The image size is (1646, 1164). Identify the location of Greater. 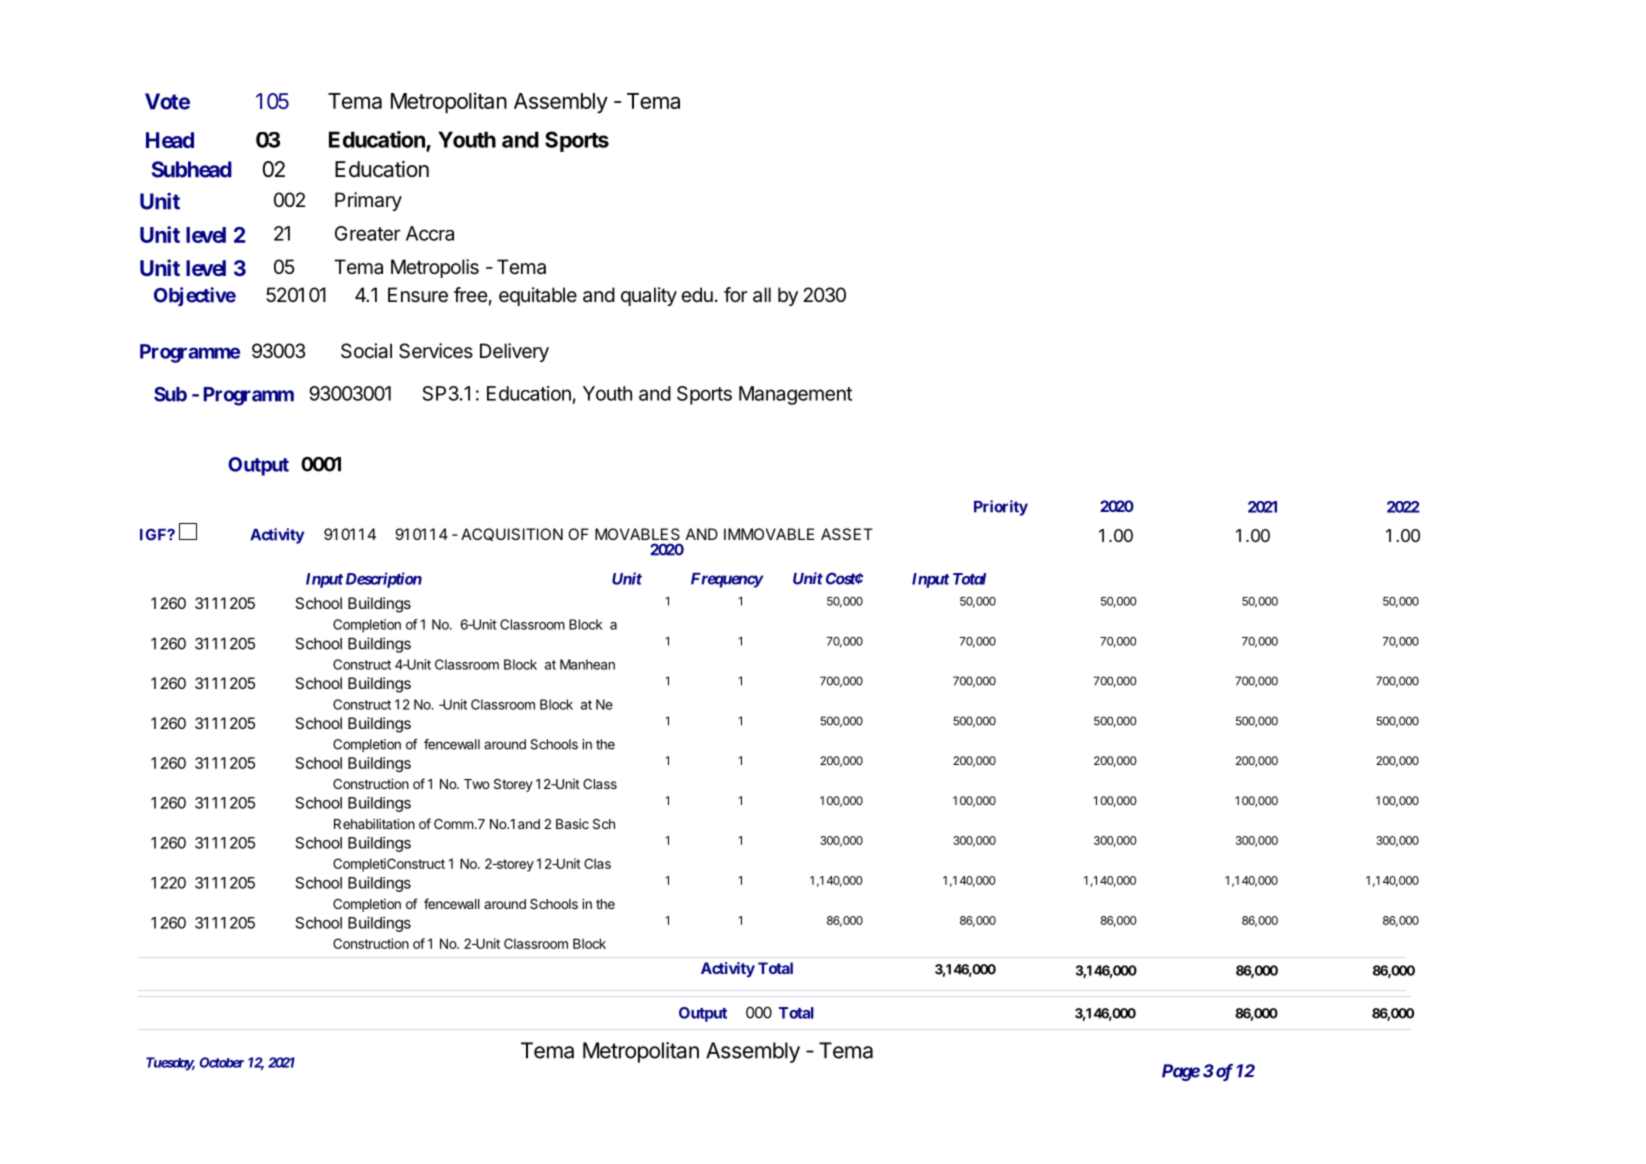
(368, 233).
